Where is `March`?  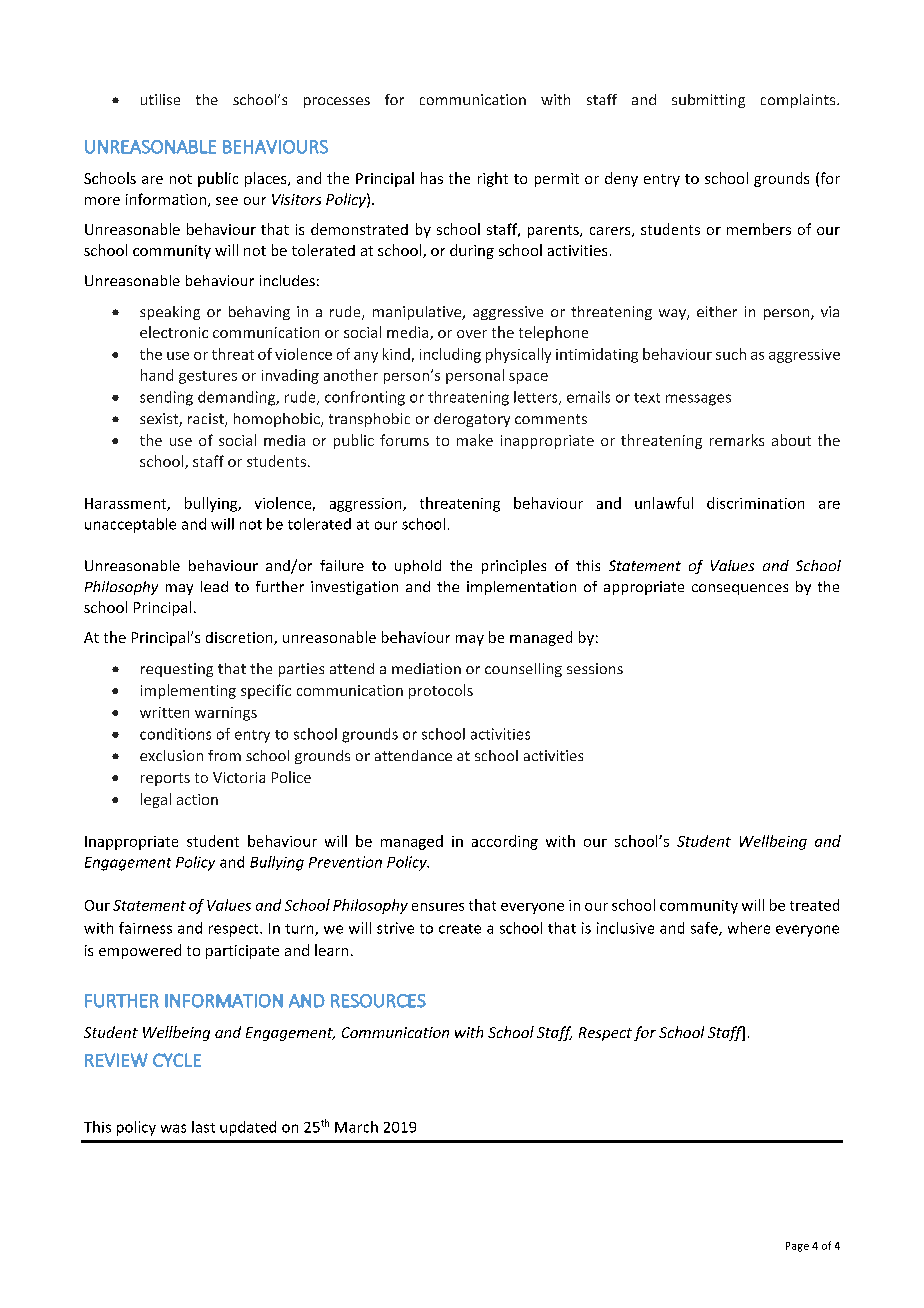
March is located at coordinates (356, 1127).
